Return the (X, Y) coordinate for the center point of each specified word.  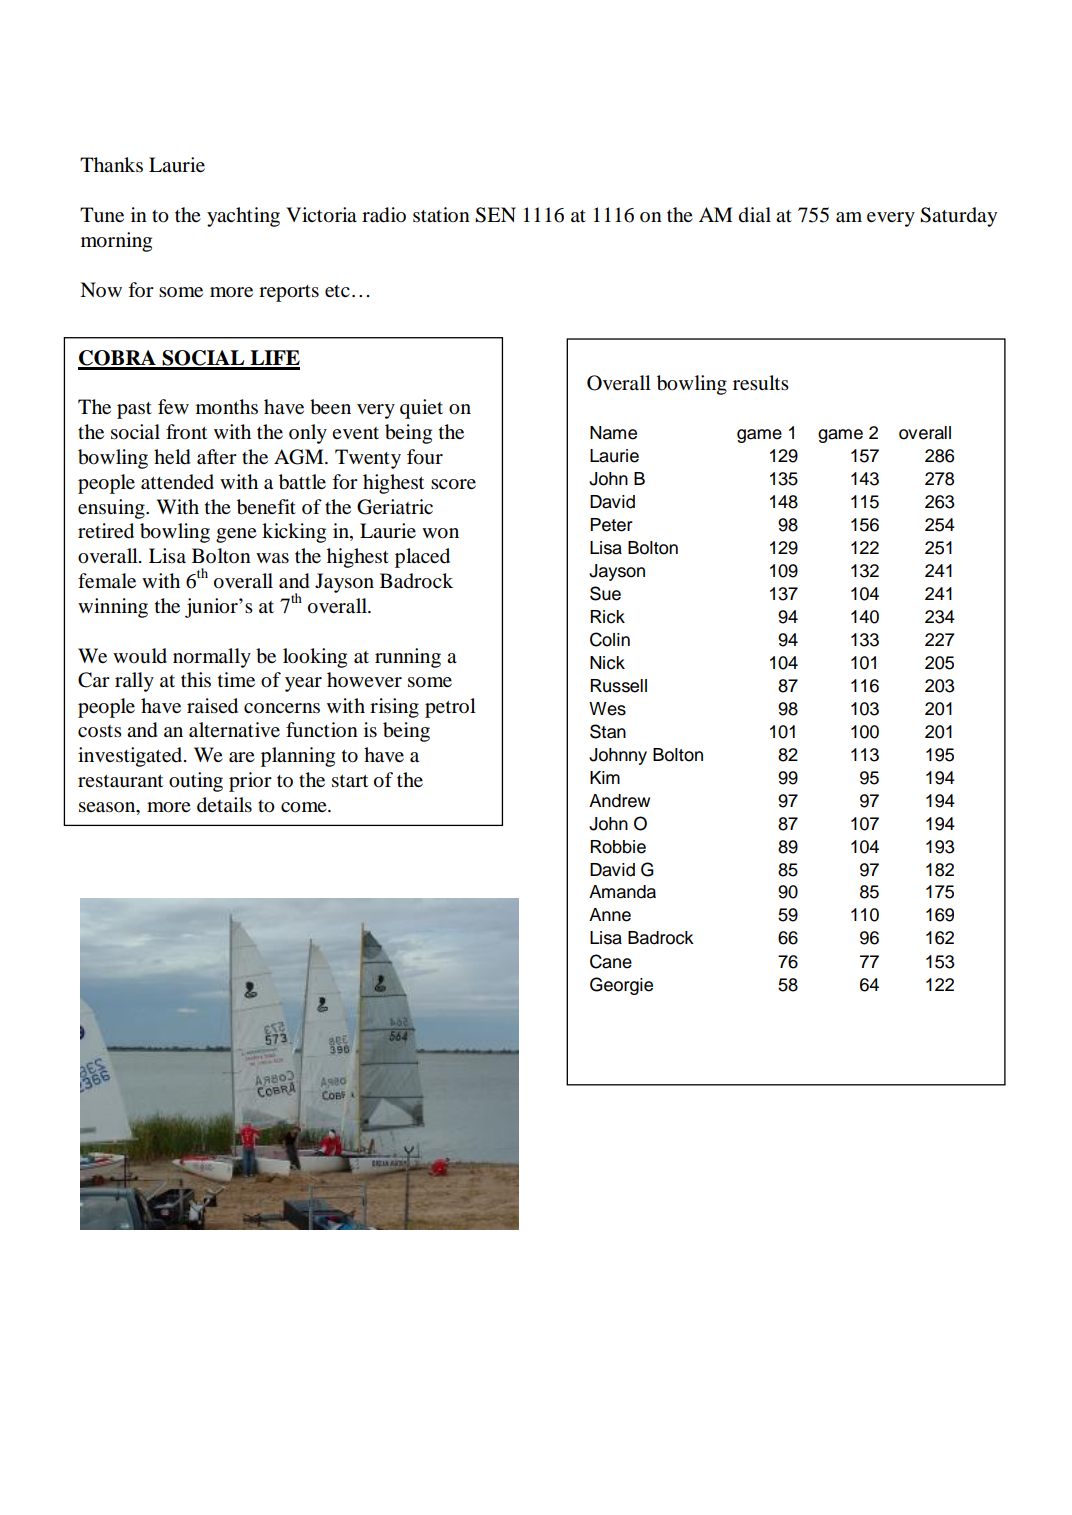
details (224, 805)
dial (755, 215)
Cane (611, 961)
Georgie (621, 986)
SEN (495, 215)
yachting (243, 217)
